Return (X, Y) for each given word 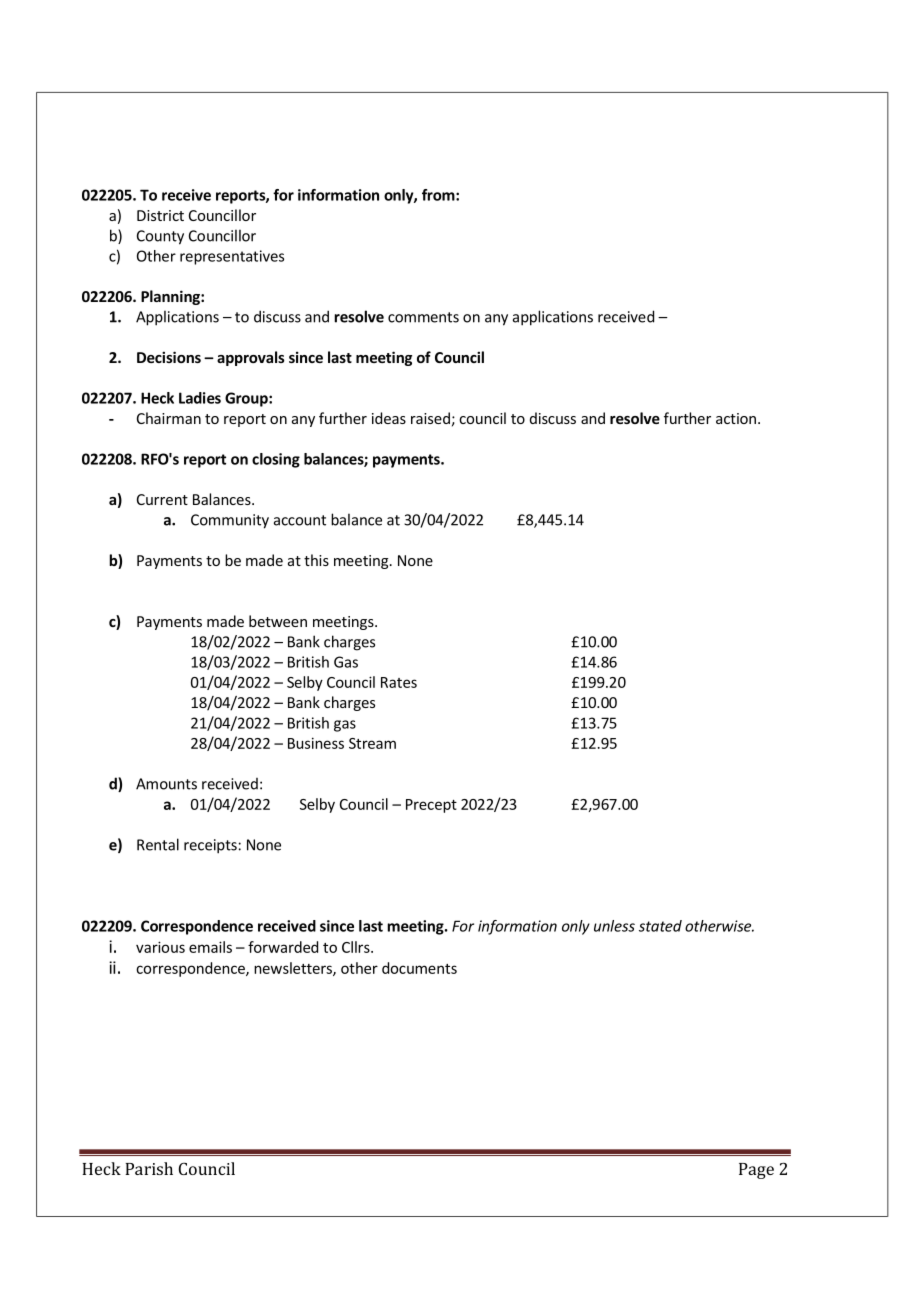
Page (756, 1171)
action (736, 418)
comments (423, 317)
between (278, 621)
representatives (232, 257)
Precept (431, 806)
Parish (149, 1168)
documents (419, 968)
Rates (399, 682)
